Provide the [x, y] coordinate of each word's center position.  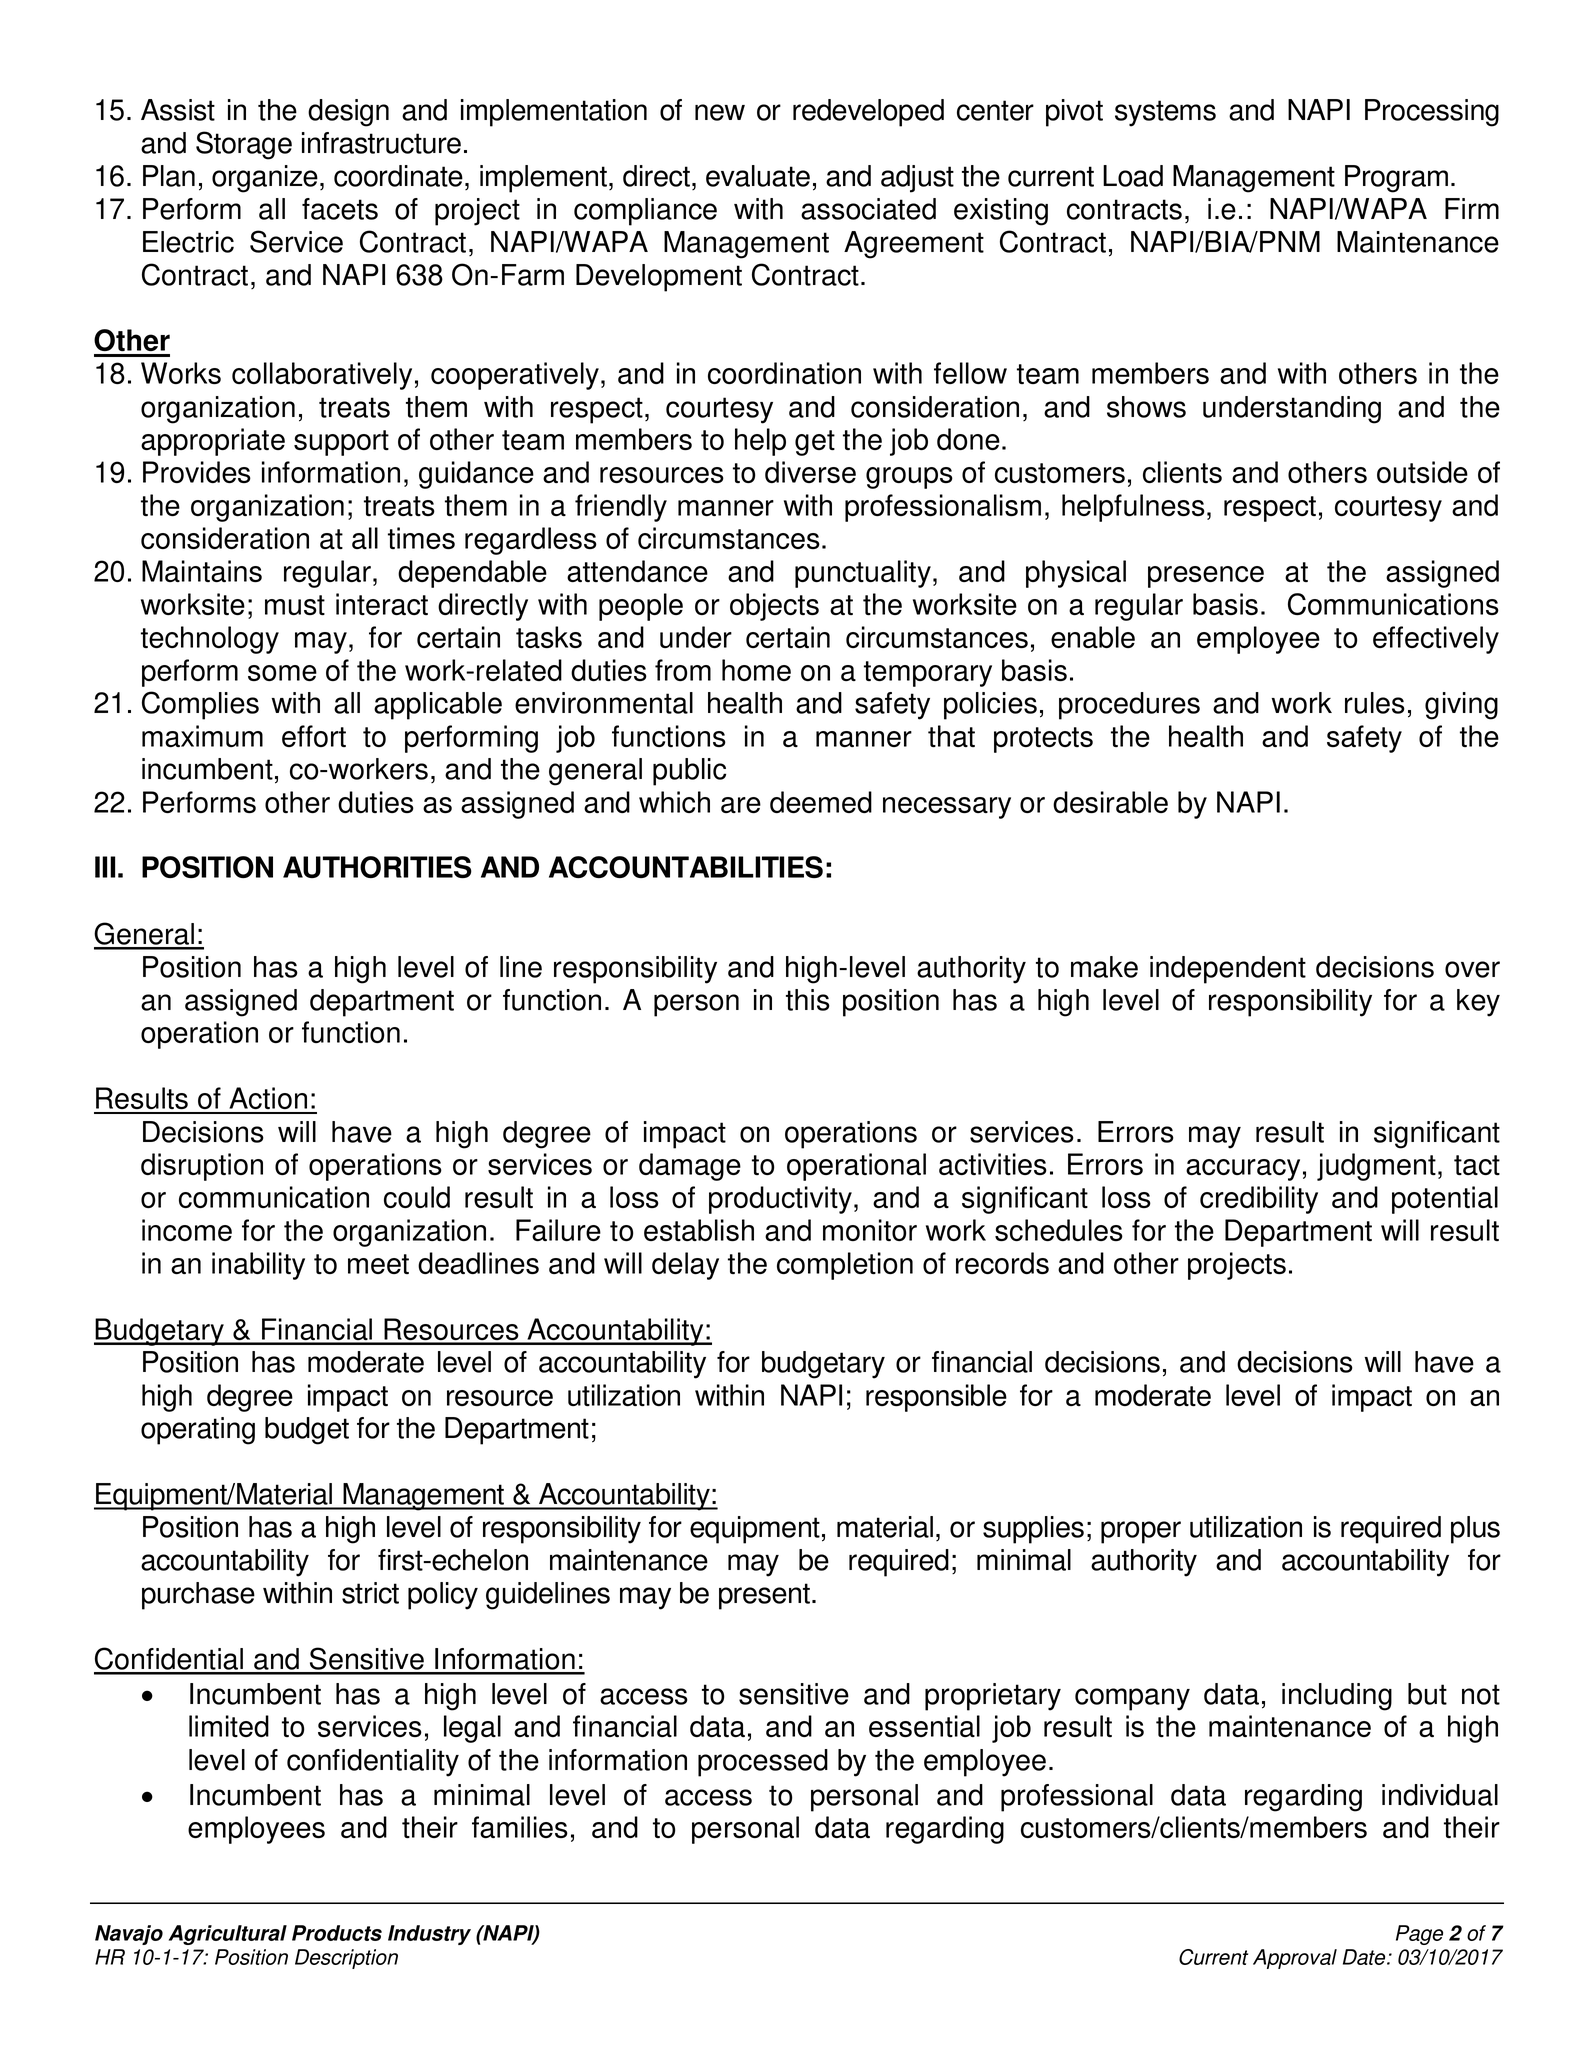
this [808, 1000]
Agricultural [228, 1935]
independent [1228, 970]
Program [1396, 179]
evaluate [758, 176]
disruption [202, 1167]
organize [265, 179]
